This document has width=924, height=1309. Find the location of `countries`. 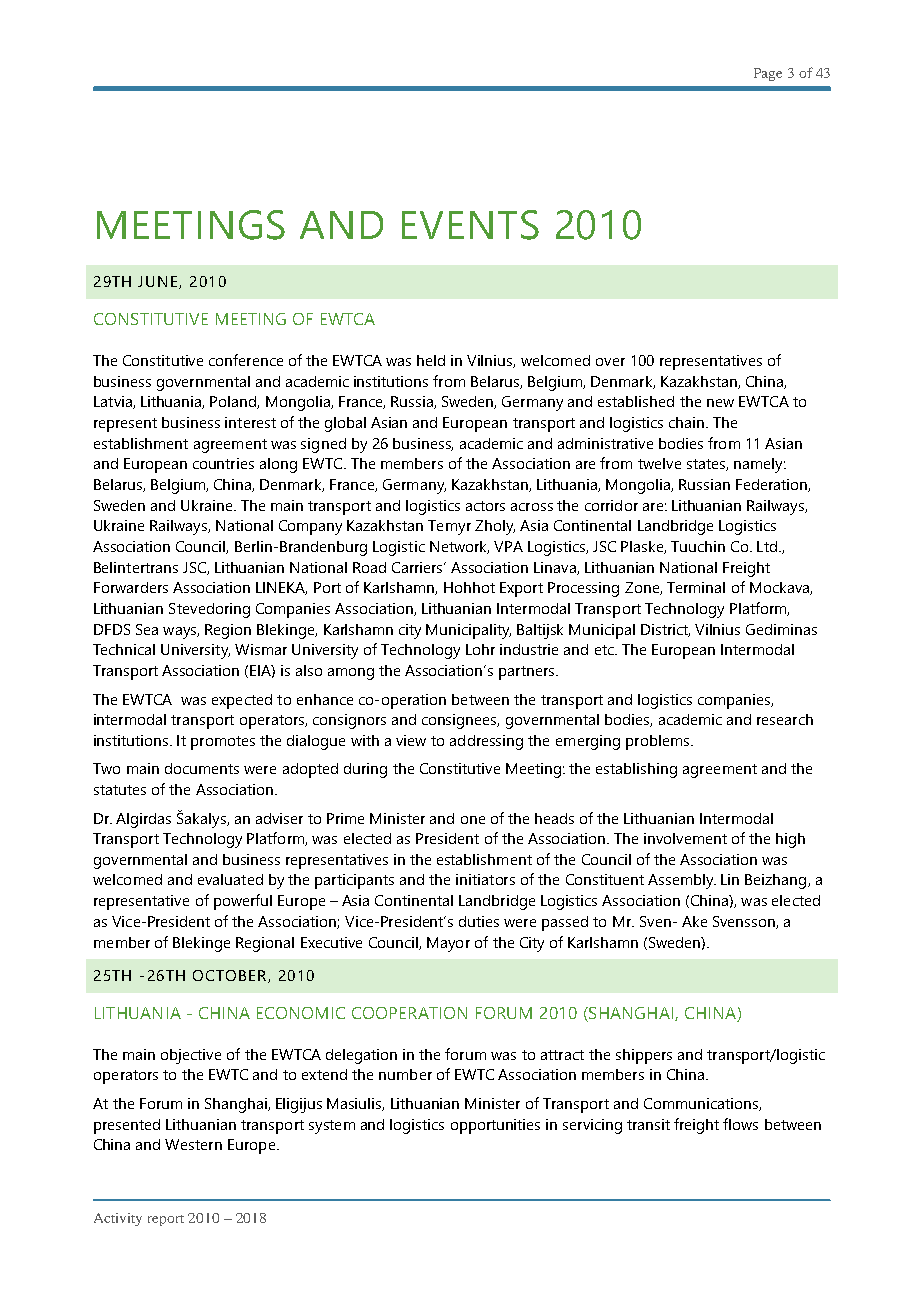

countries is located at coordinates (223, 463).
